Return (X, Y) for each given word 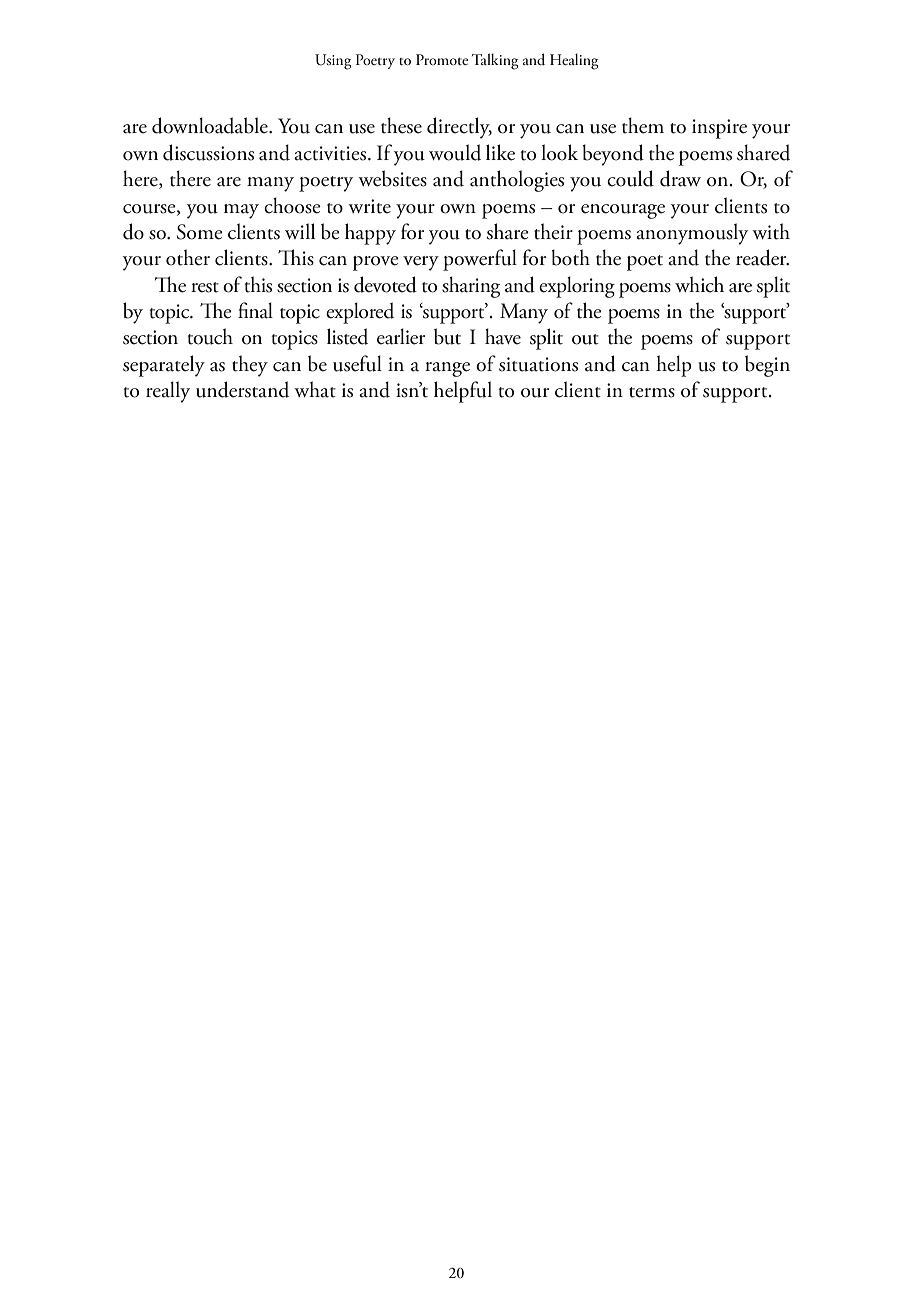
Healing (574, 62)
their (553, 231)
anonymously (692, 234)
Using (333, 62)
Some (200, 232)
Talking (495, 61)
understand (242, 389)
